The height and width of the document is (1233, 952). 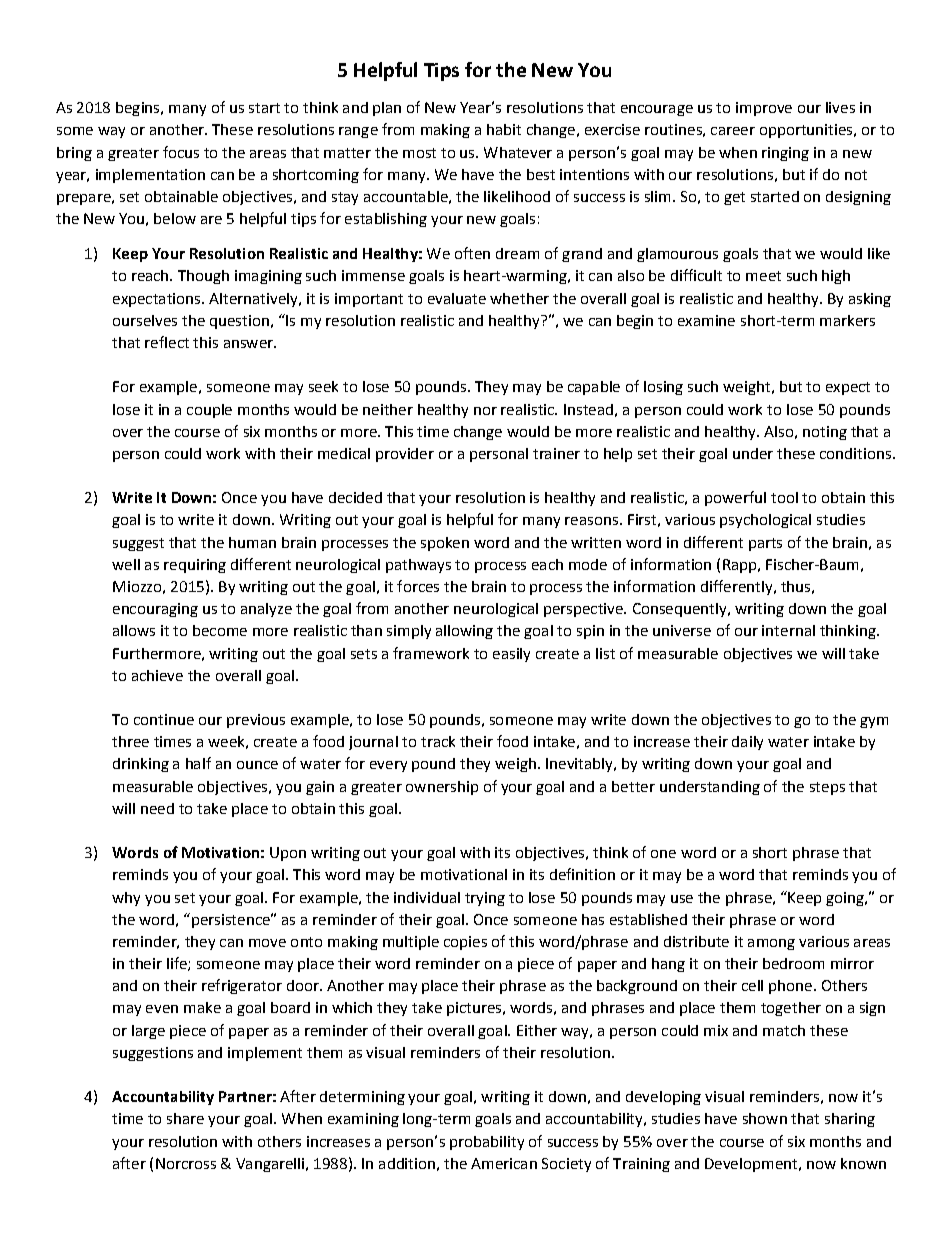 I want to click on ringing, so click(x=785, y=154).
